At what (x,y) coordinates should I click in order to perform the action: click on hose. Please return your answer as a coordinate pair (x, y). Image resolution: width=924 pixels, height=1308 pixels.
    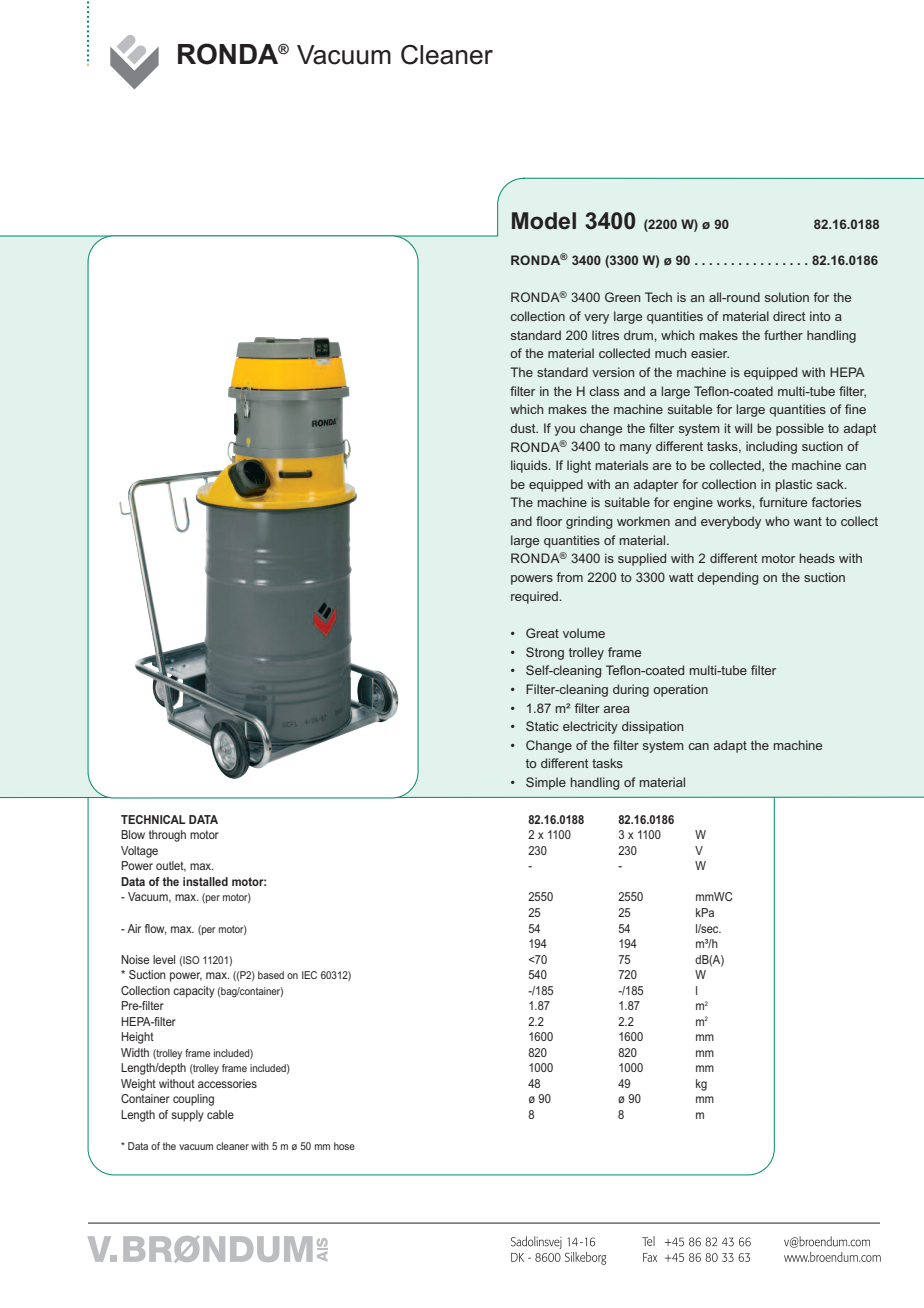
    Looking at the image, I should click on (344, 1146).
